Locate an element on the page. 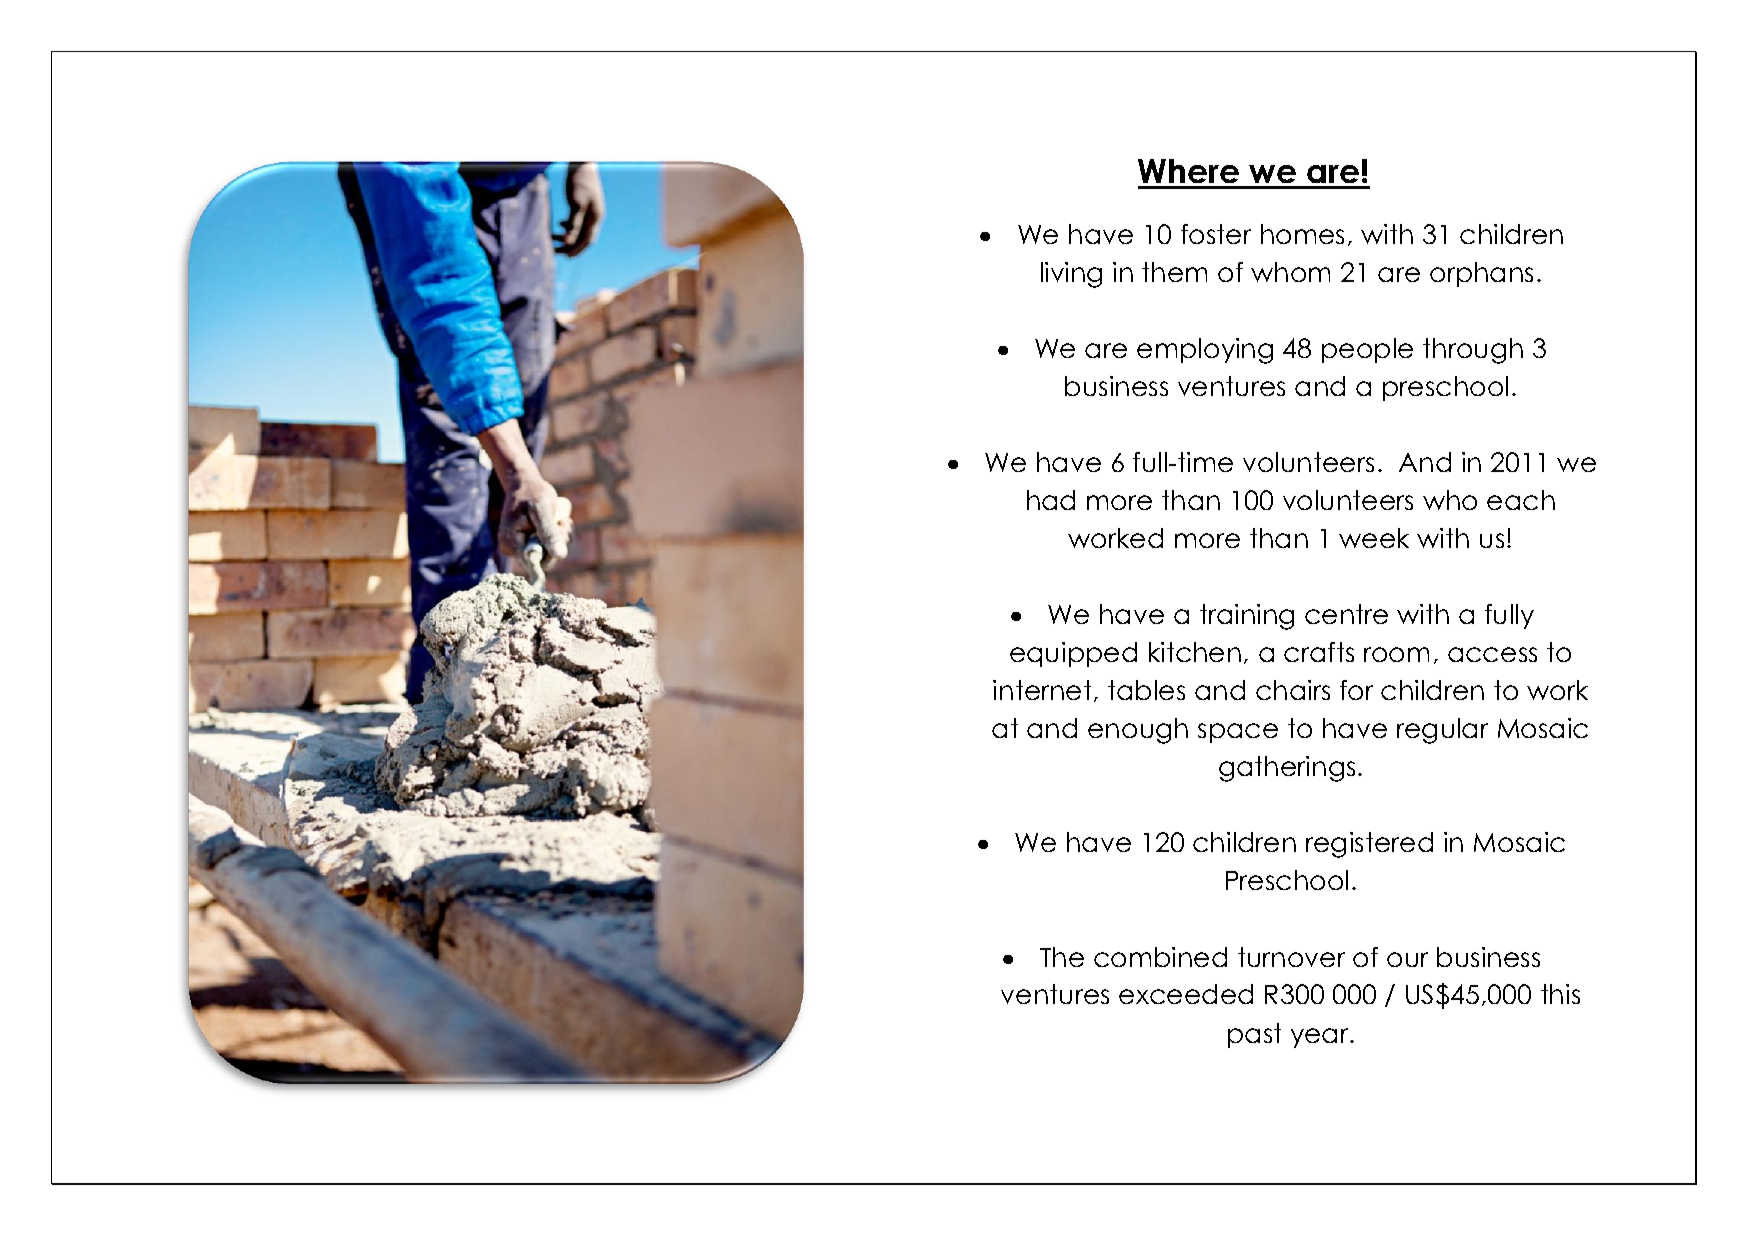  exceeded is located at coordinates (1186, 994).
